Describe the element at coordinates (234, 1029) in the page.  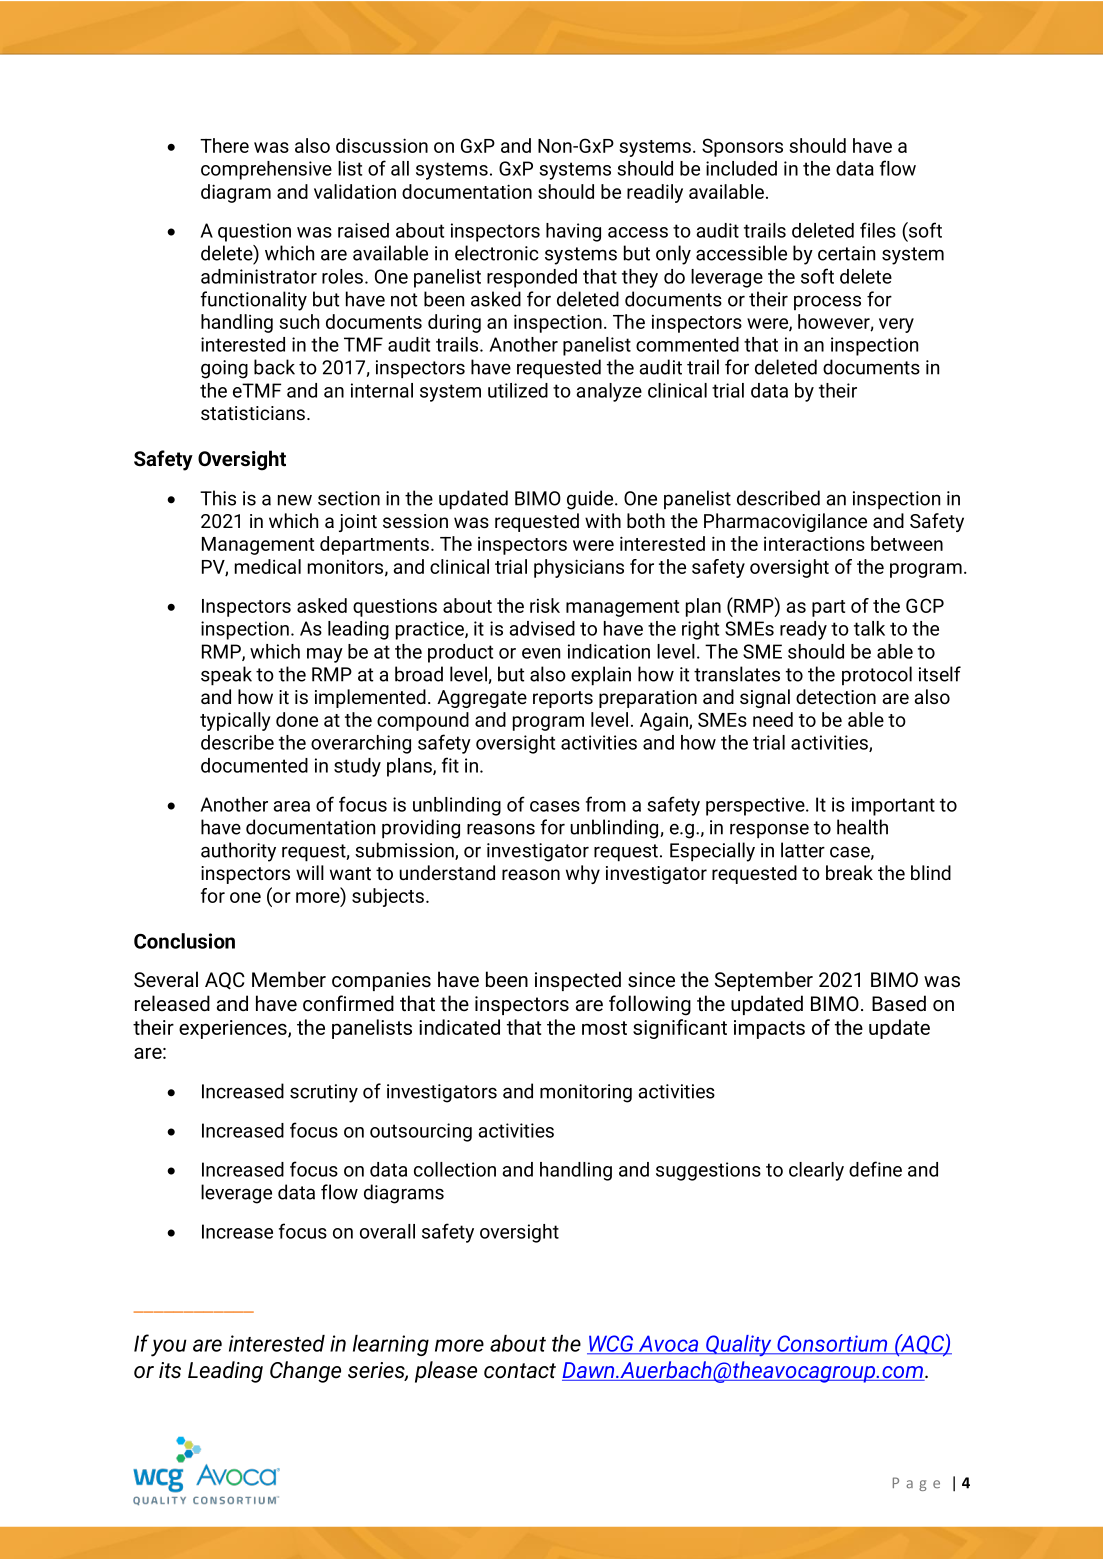
I see `experiences` at that location.
